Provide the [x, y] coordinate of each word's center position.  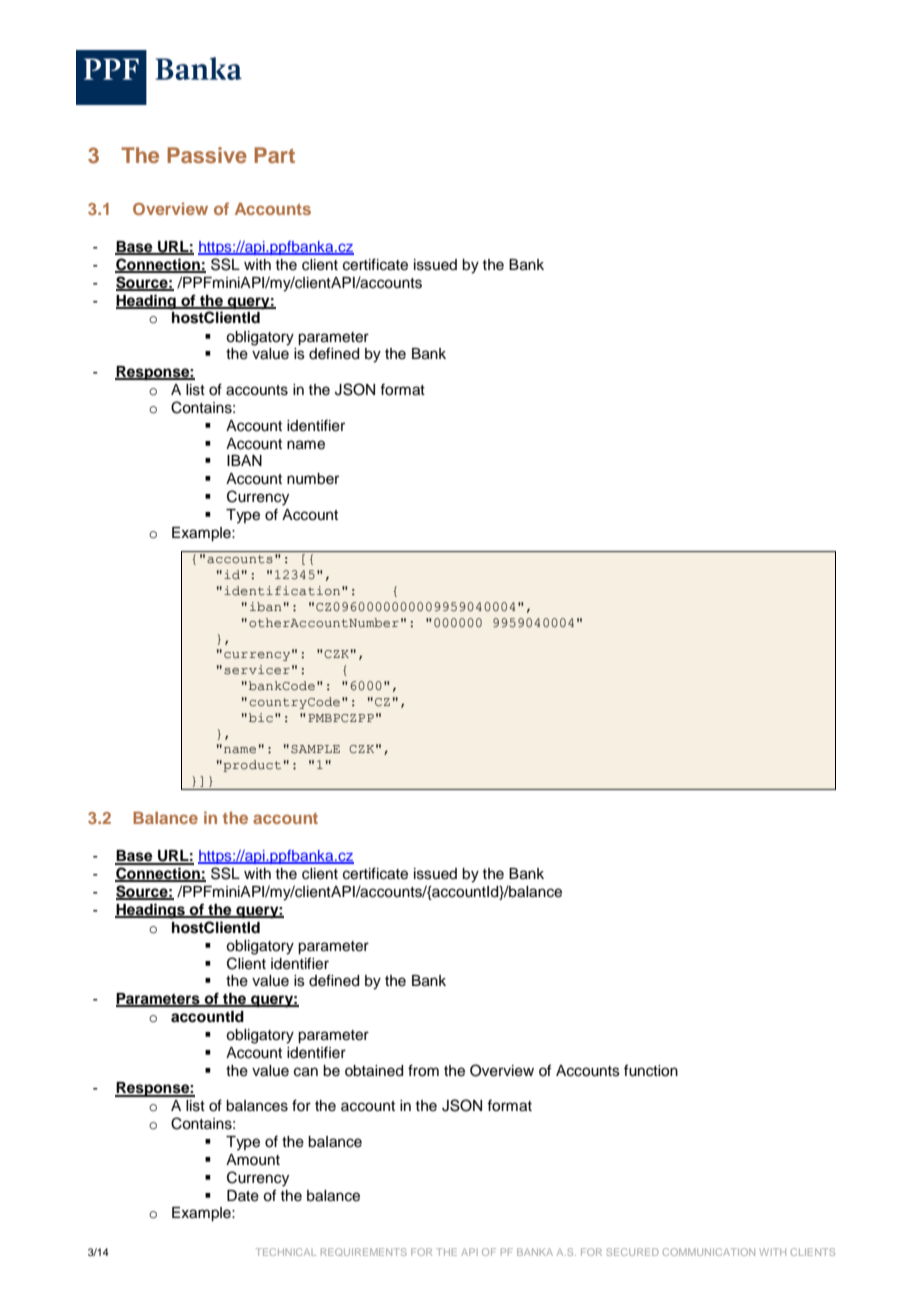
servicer [257, 670]
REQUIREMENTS [364, 1252]
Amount [253, 1160]
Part [274, 155]
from [423, 1070]
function [651, 1070]
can [306, 1072]
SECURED [632, 1252]
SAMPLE [315, 749]
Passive [207, 155]
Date [243, 1196]
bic [261, 718]
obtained [374, 1071]
